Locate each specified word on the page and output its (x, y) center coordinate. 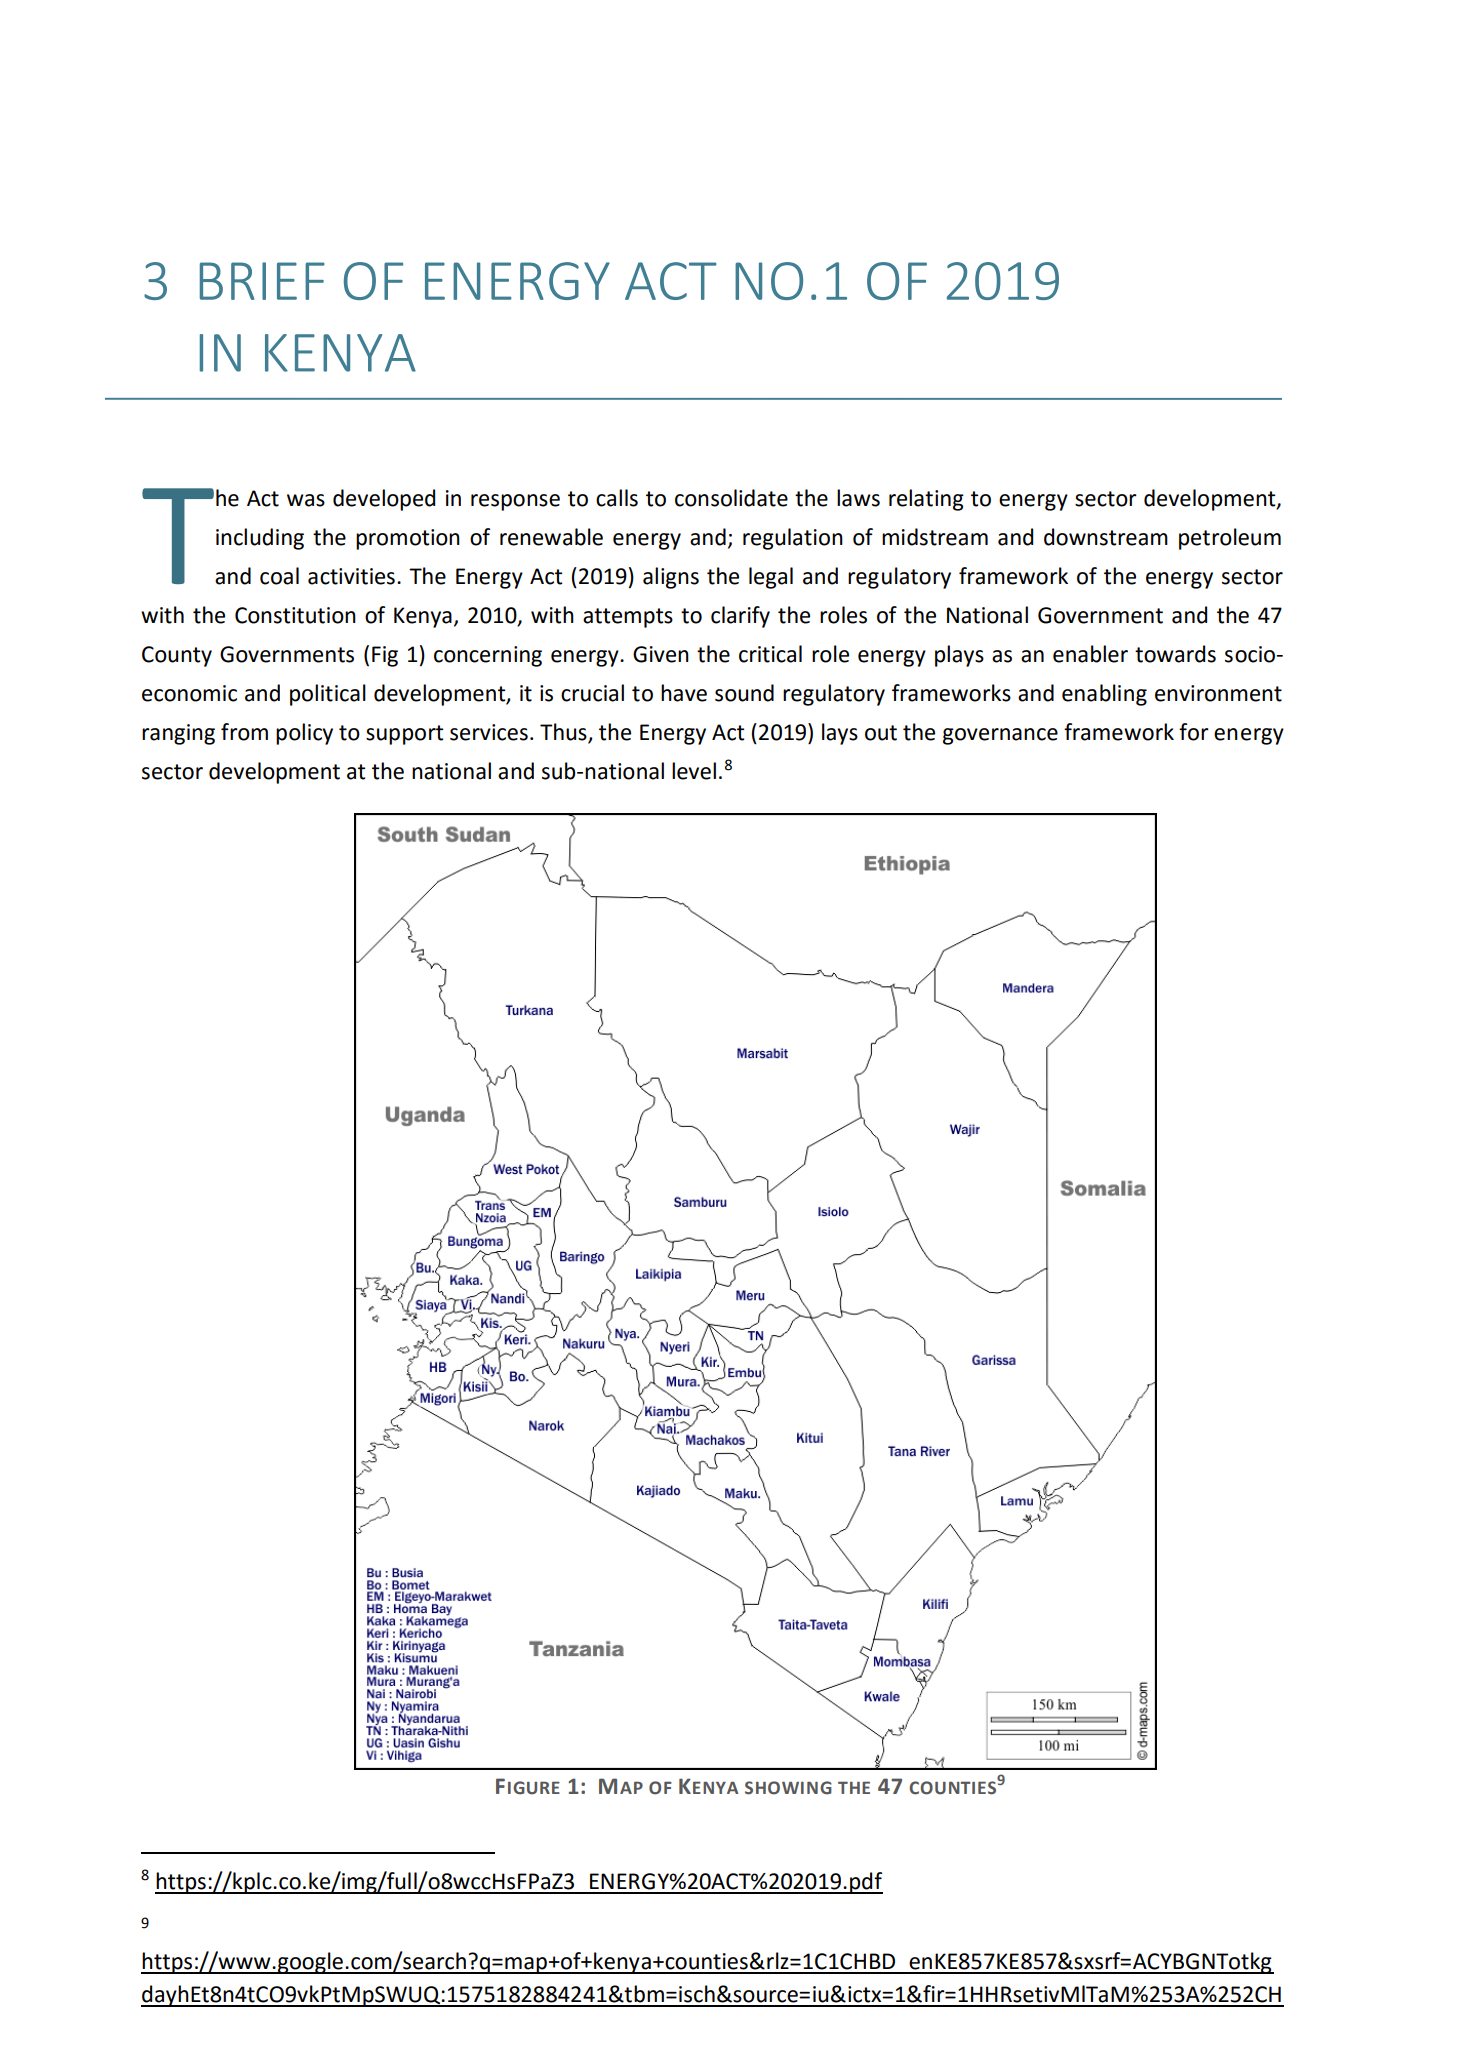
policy (304, 734)
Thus (564, 733)
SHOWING (788, 1788)
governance (1000, 736)
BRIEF (262, 281)
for (1194, 732)
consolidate (731, 498)
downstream (1106, 537)
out (881, 733)
